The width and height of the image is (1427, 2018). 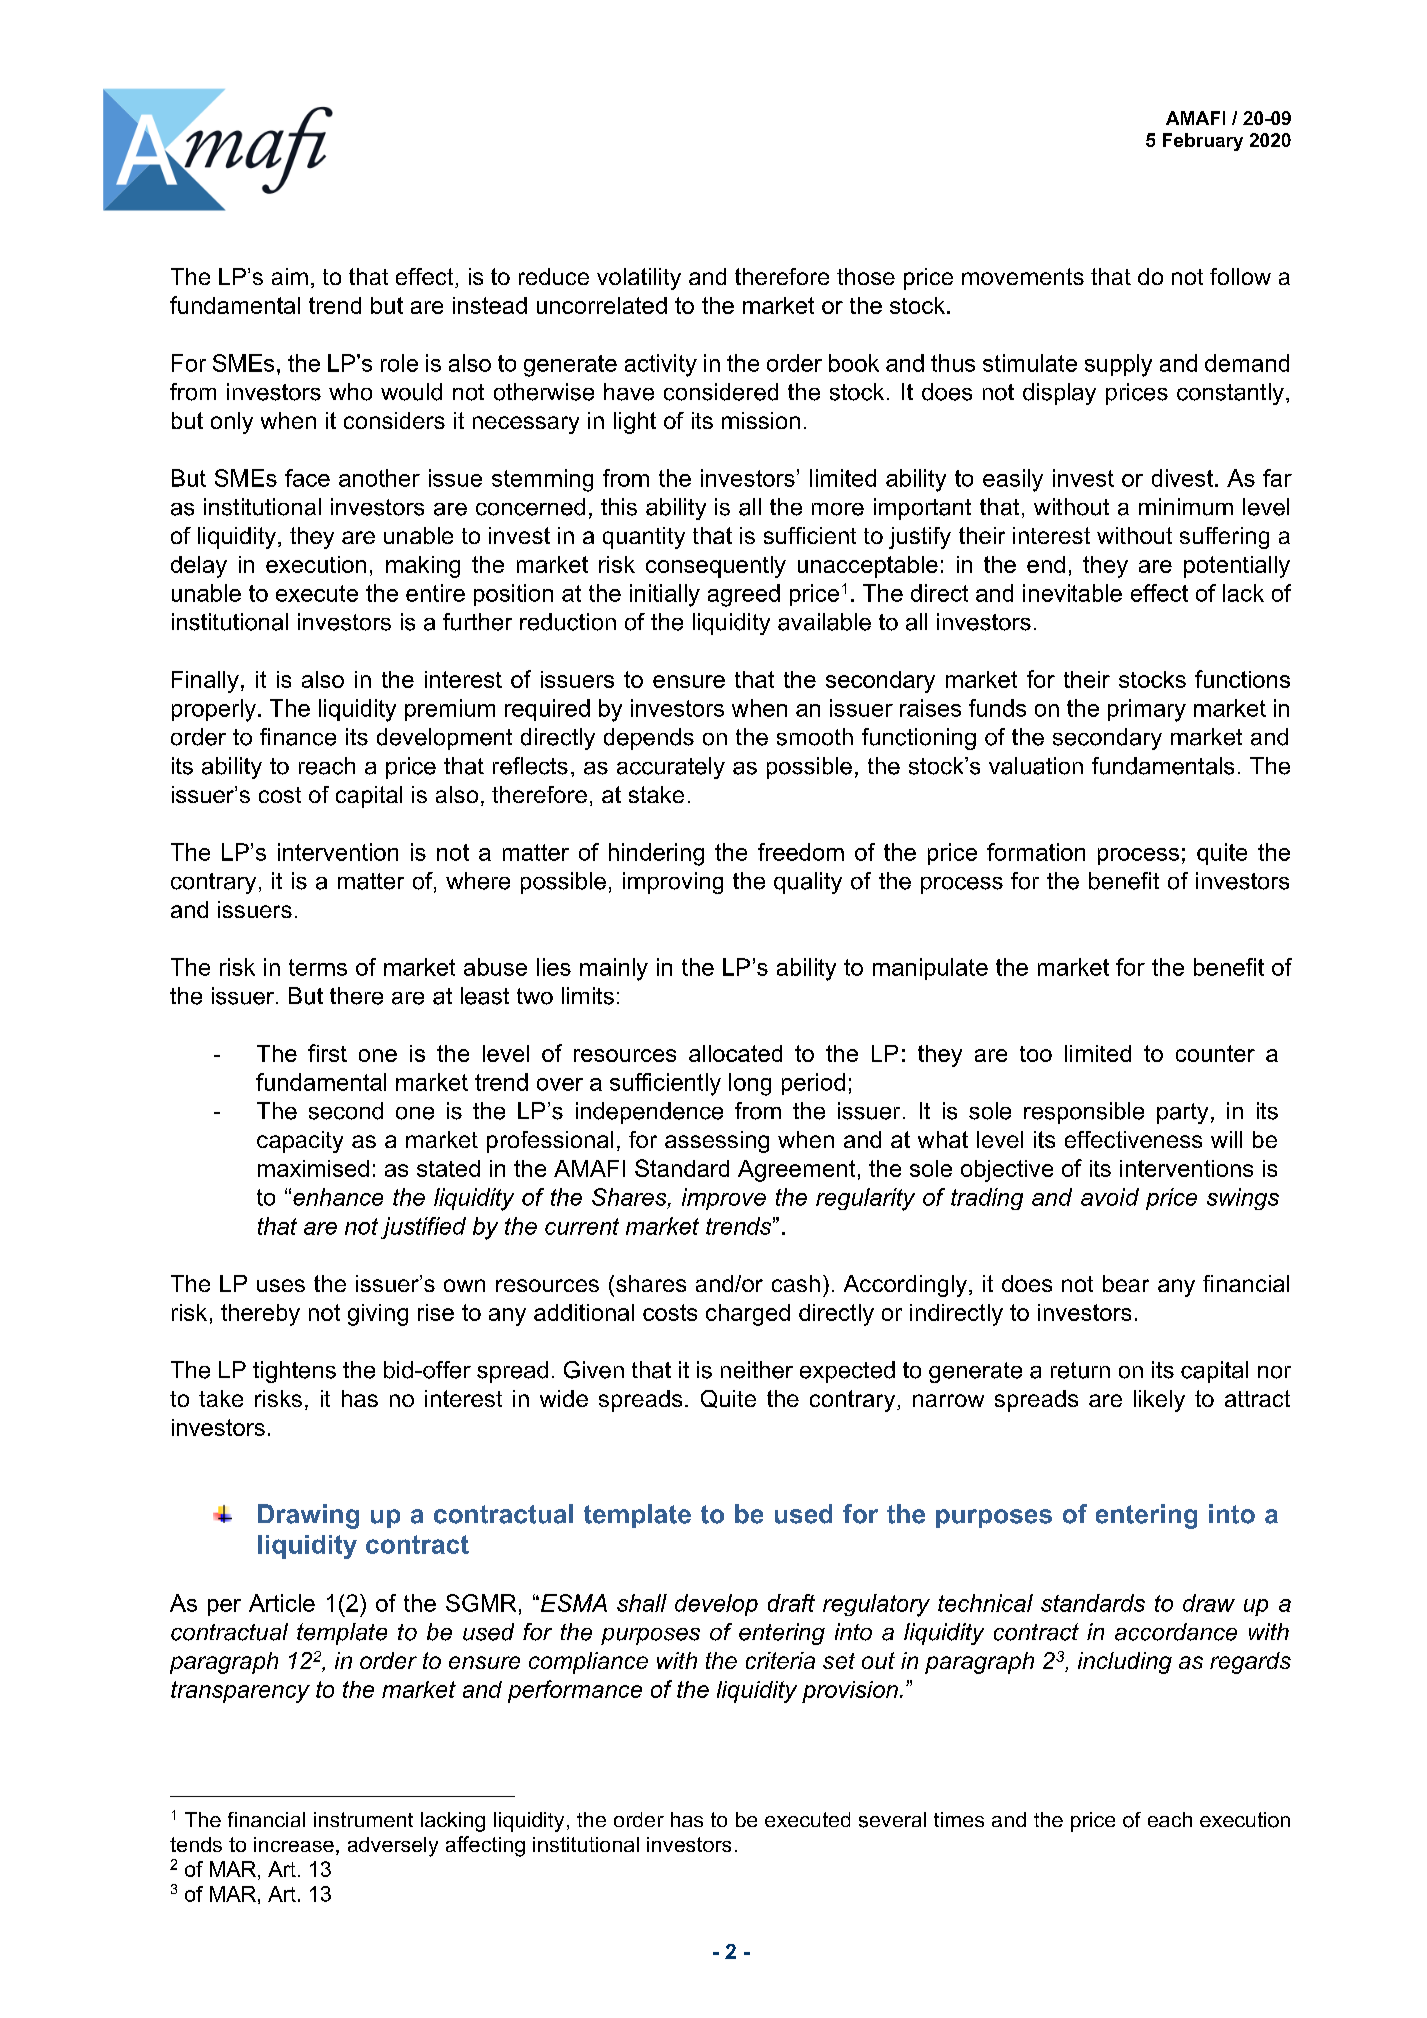 What do you see at coordinates (298, 737) in the image?
I see `finance` at bounding box center [298, 737].
